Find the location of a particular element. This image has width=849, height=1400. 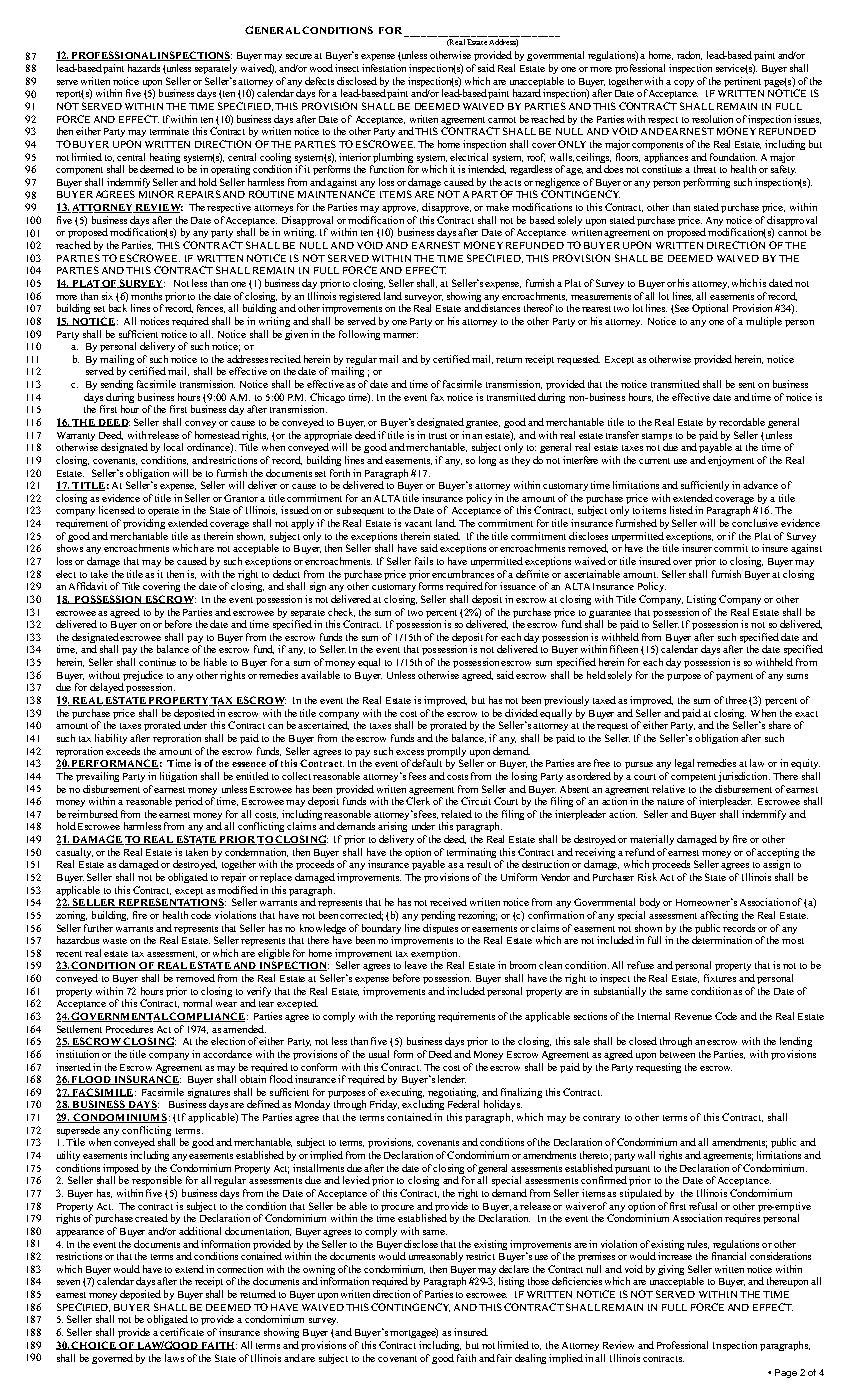

infestation is located at coordinates (384, 68).
